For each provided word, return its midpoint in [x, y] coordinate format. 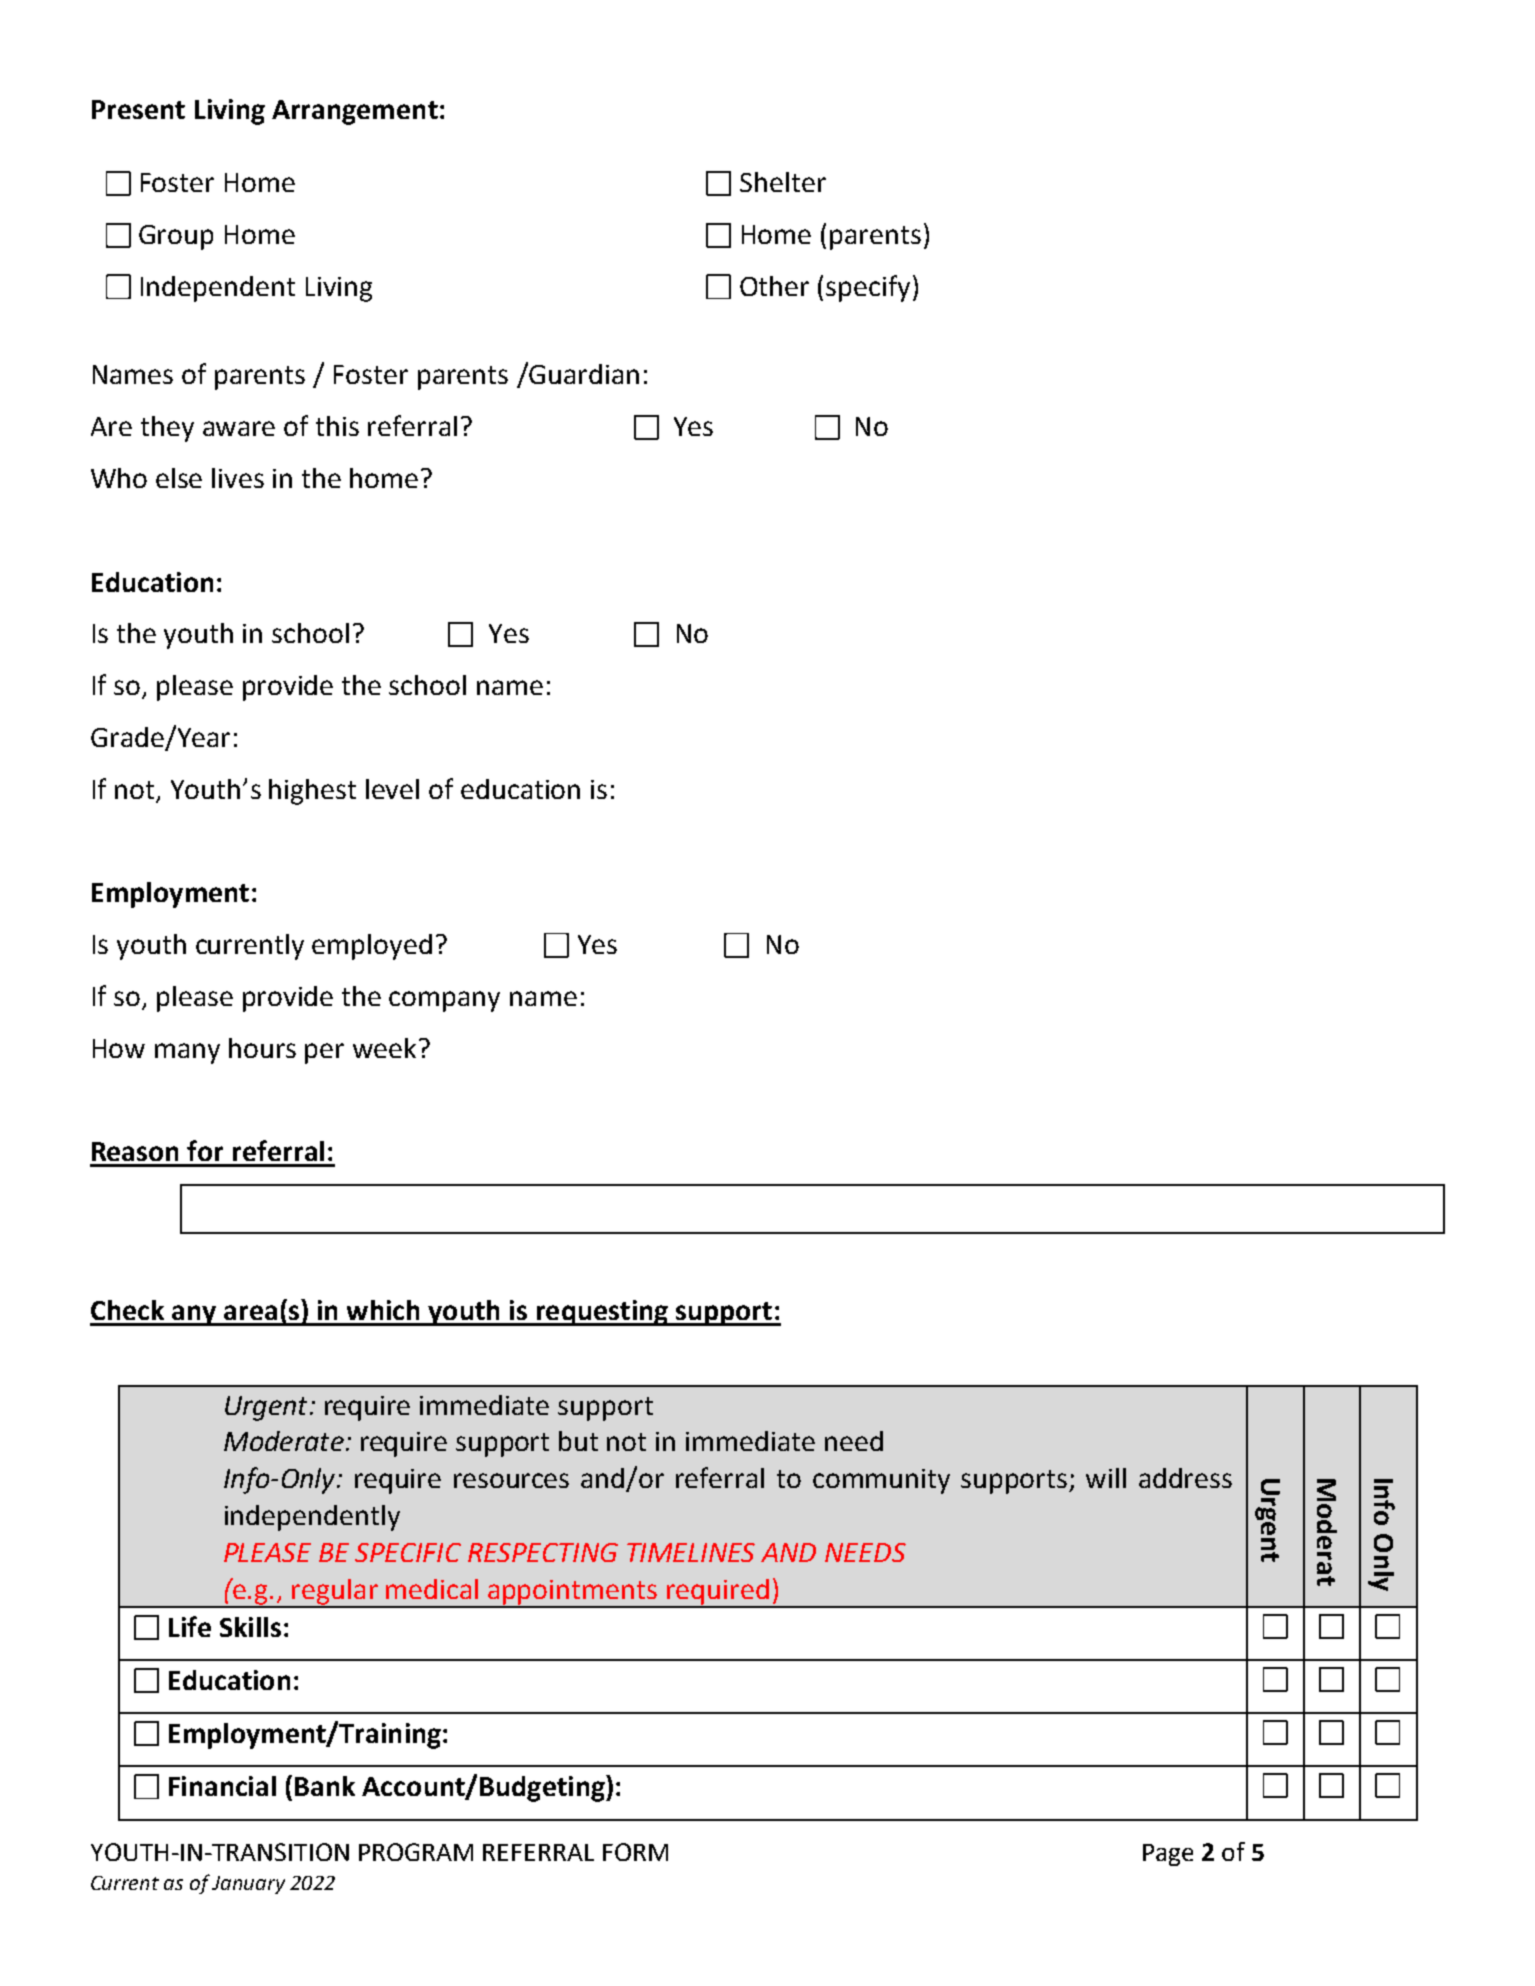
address [1185, 1478]
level [392, 789]
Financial [222, 1786]
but [578, 1441]
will [1106, 1478]
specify [868, 288]
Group [176, 237]
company [444, 1001]
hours [262, 1048]
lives [238, 478]
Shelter [783, 182]
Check [127, 1310]
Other [774, 286]
